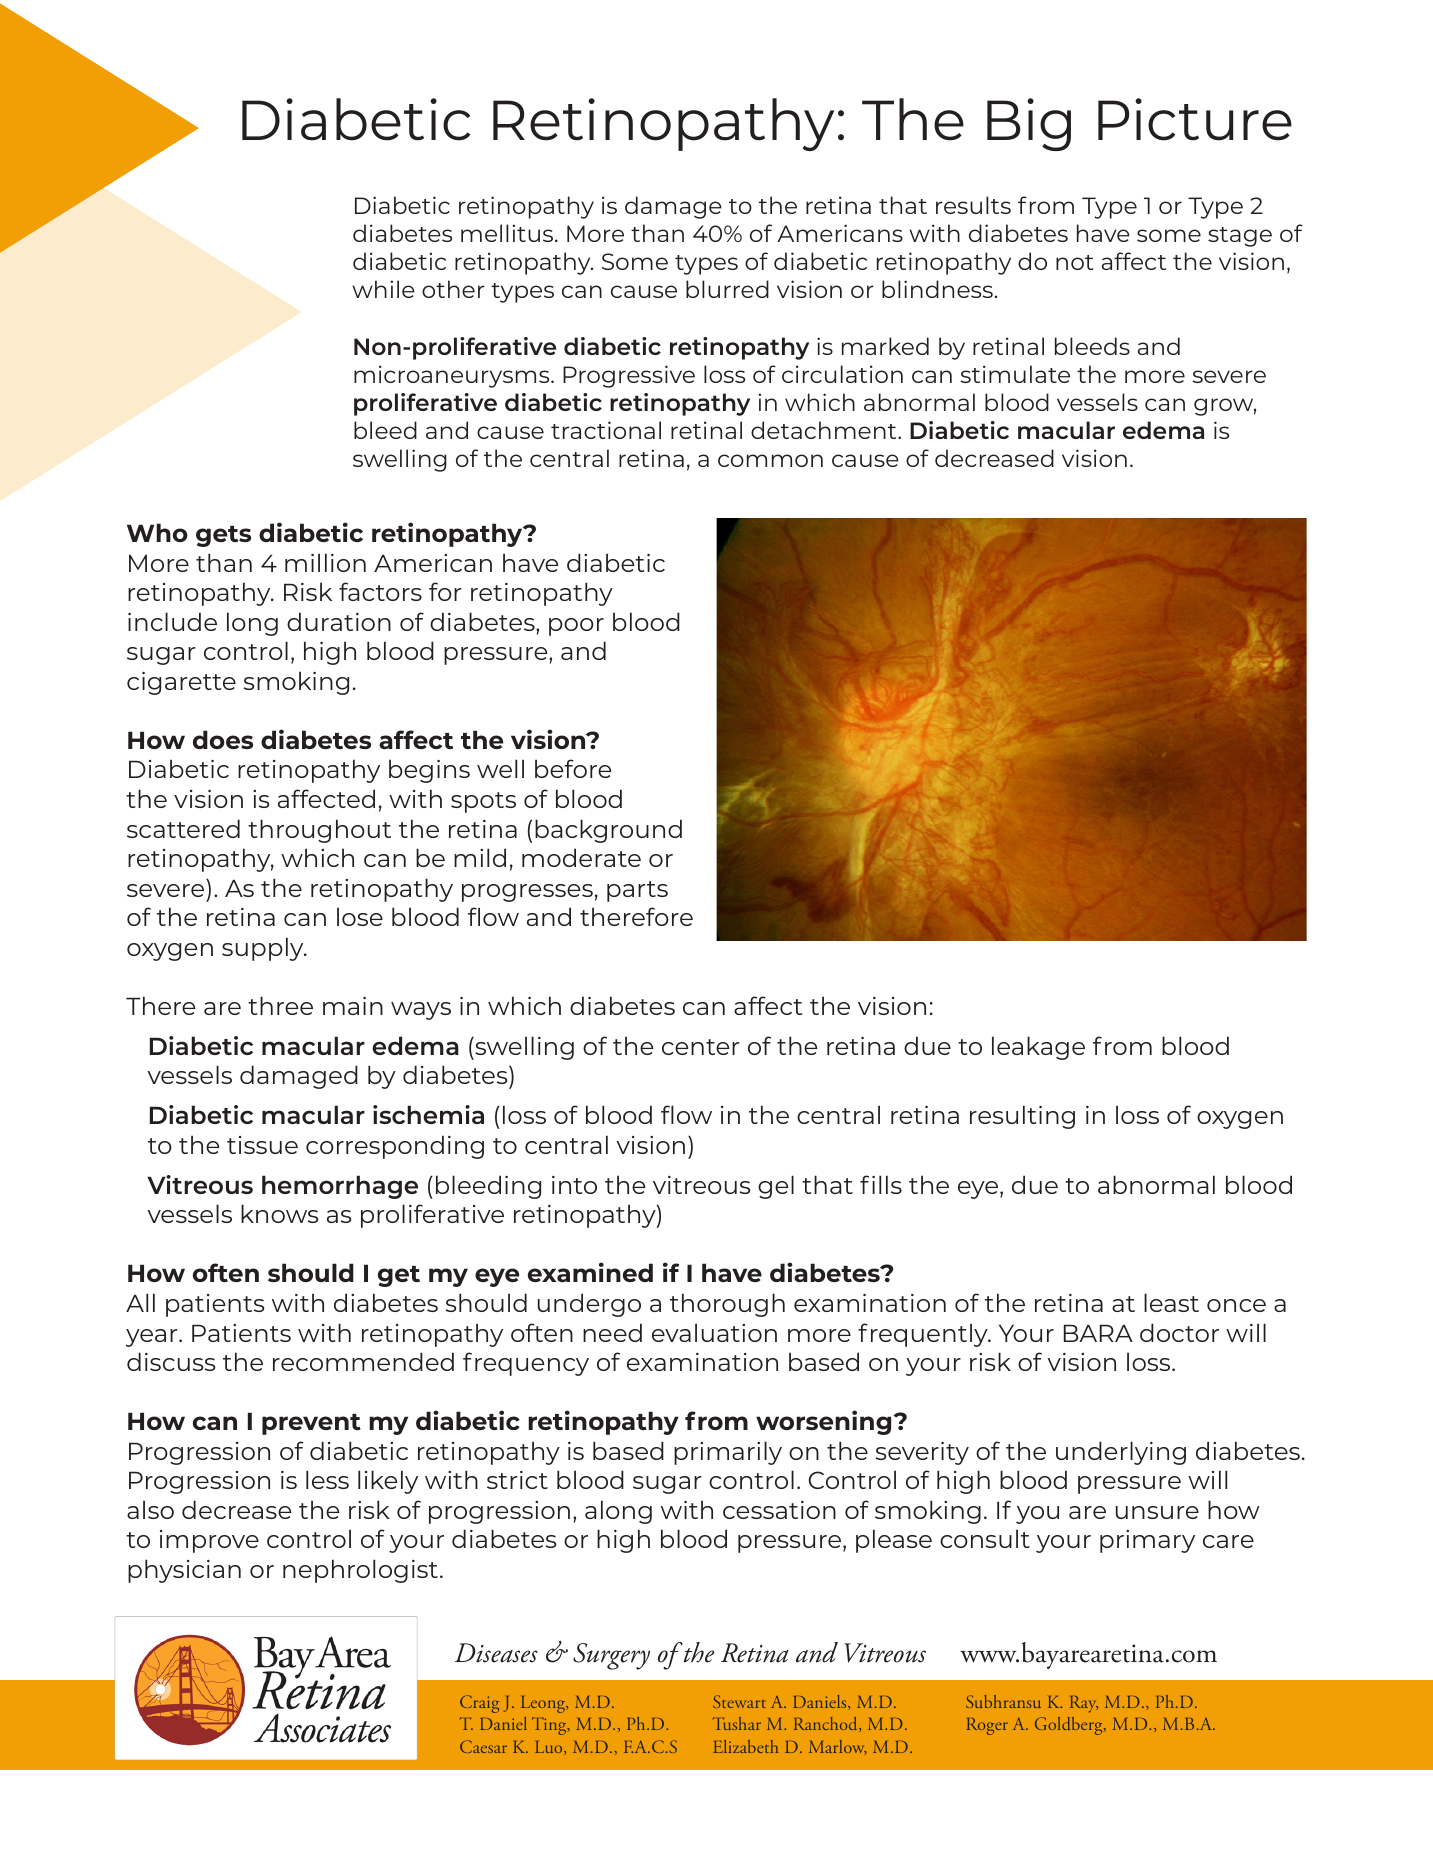 The image size is (1433, 1854). Describe the element at coordinates (739, 1701) in the screenshot. I see `Stewart` at that location.
